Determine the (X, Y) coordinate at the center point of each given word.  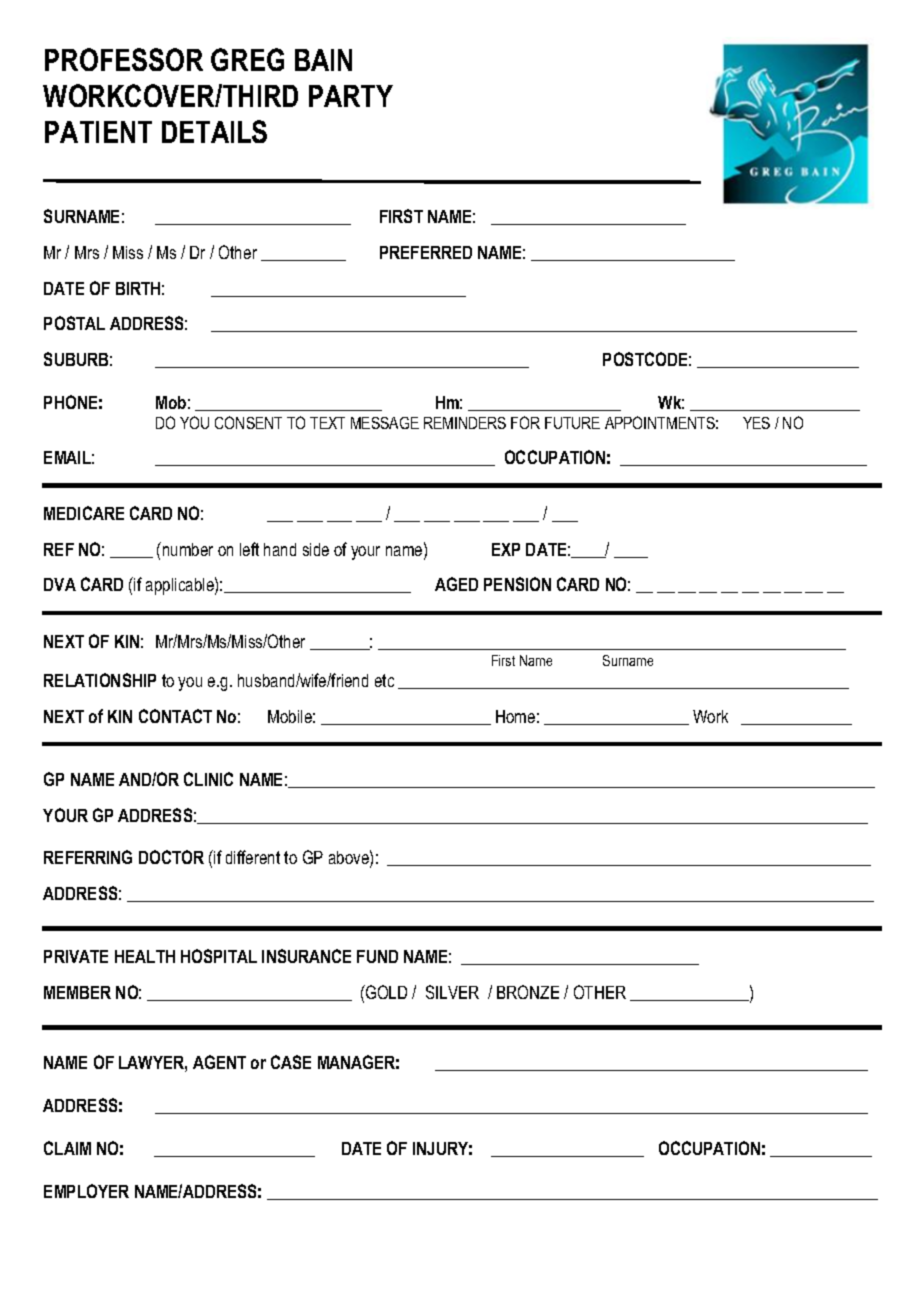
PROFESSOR (124, 59)
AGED (456, 584)
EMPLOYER (86, 1191)
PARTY (351, 96)
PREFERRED (426, 252)
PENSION (517, 584)
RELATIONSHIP (100, 680)
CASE (291, 1062)
